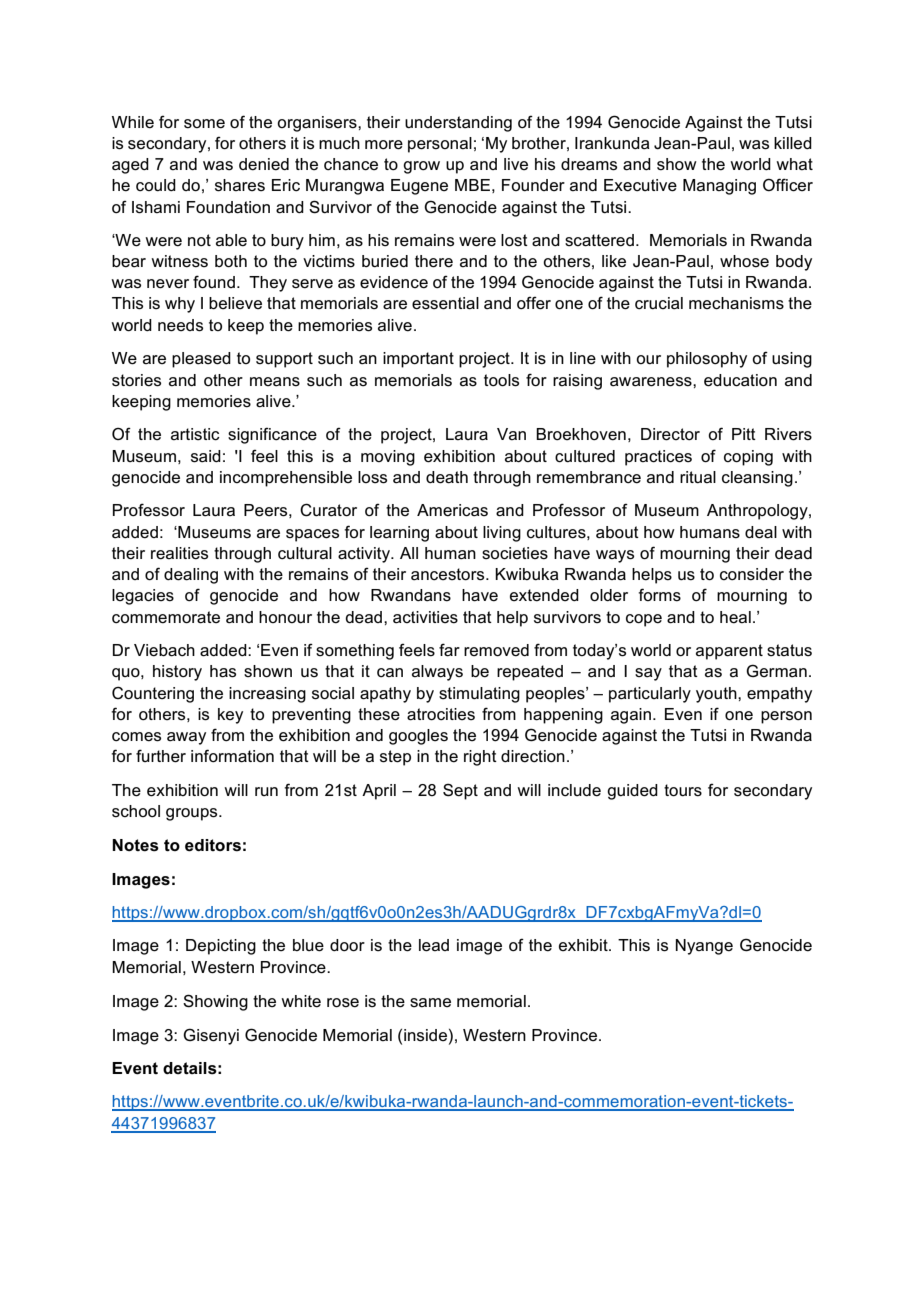 This document has height=1308, width=924. Describe the element at coordinates (719, 187) in the document. I see `Managing` at that location.
